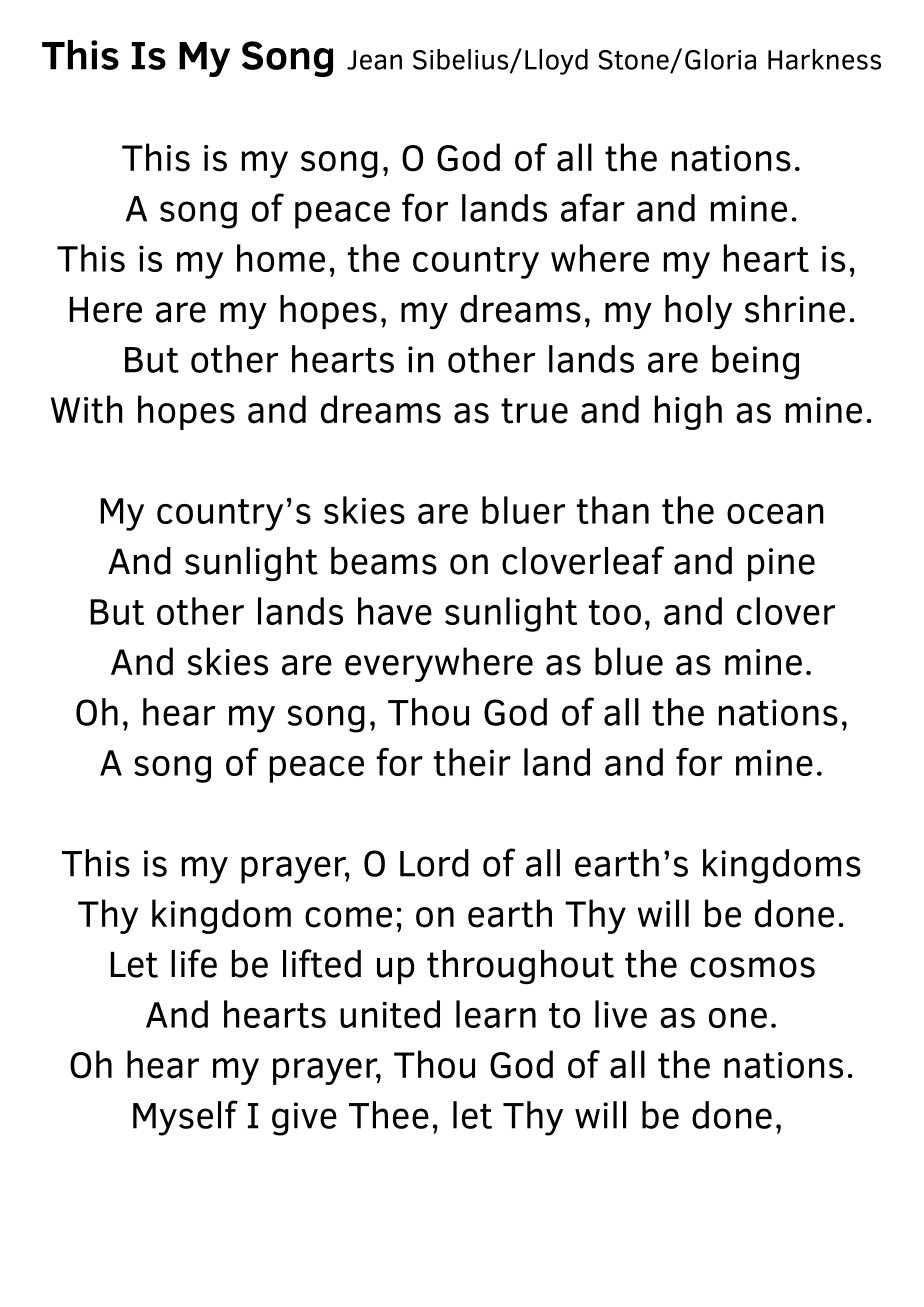  I want to click on afar, so click(593, 207).
